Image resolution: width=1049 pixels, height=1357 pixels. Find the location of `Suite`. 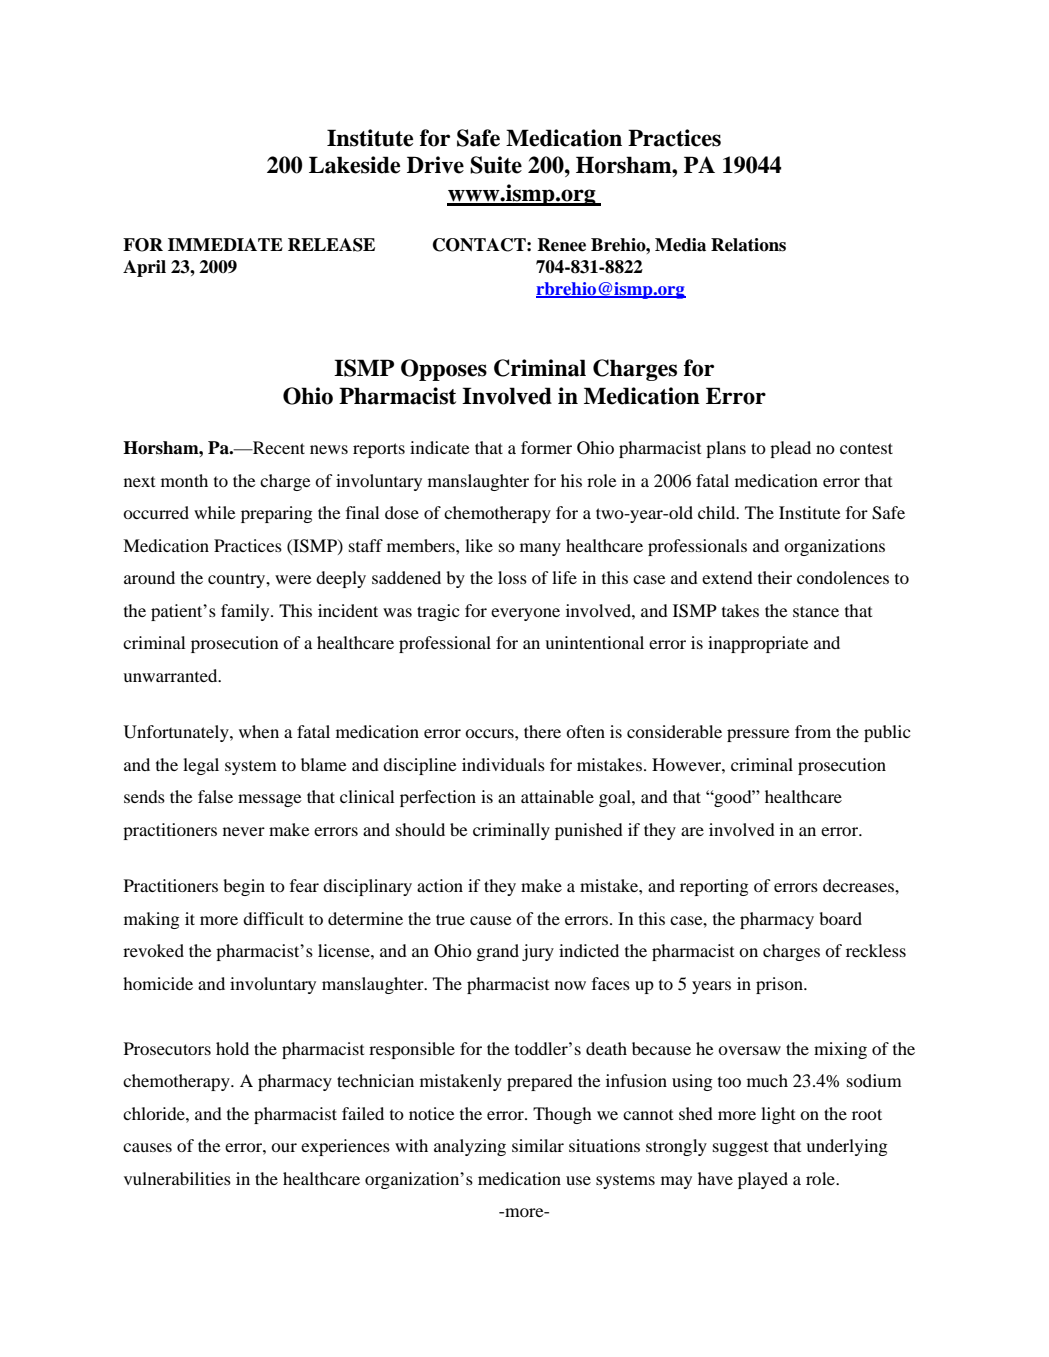

Suite is located at coordinates (496, 165).
